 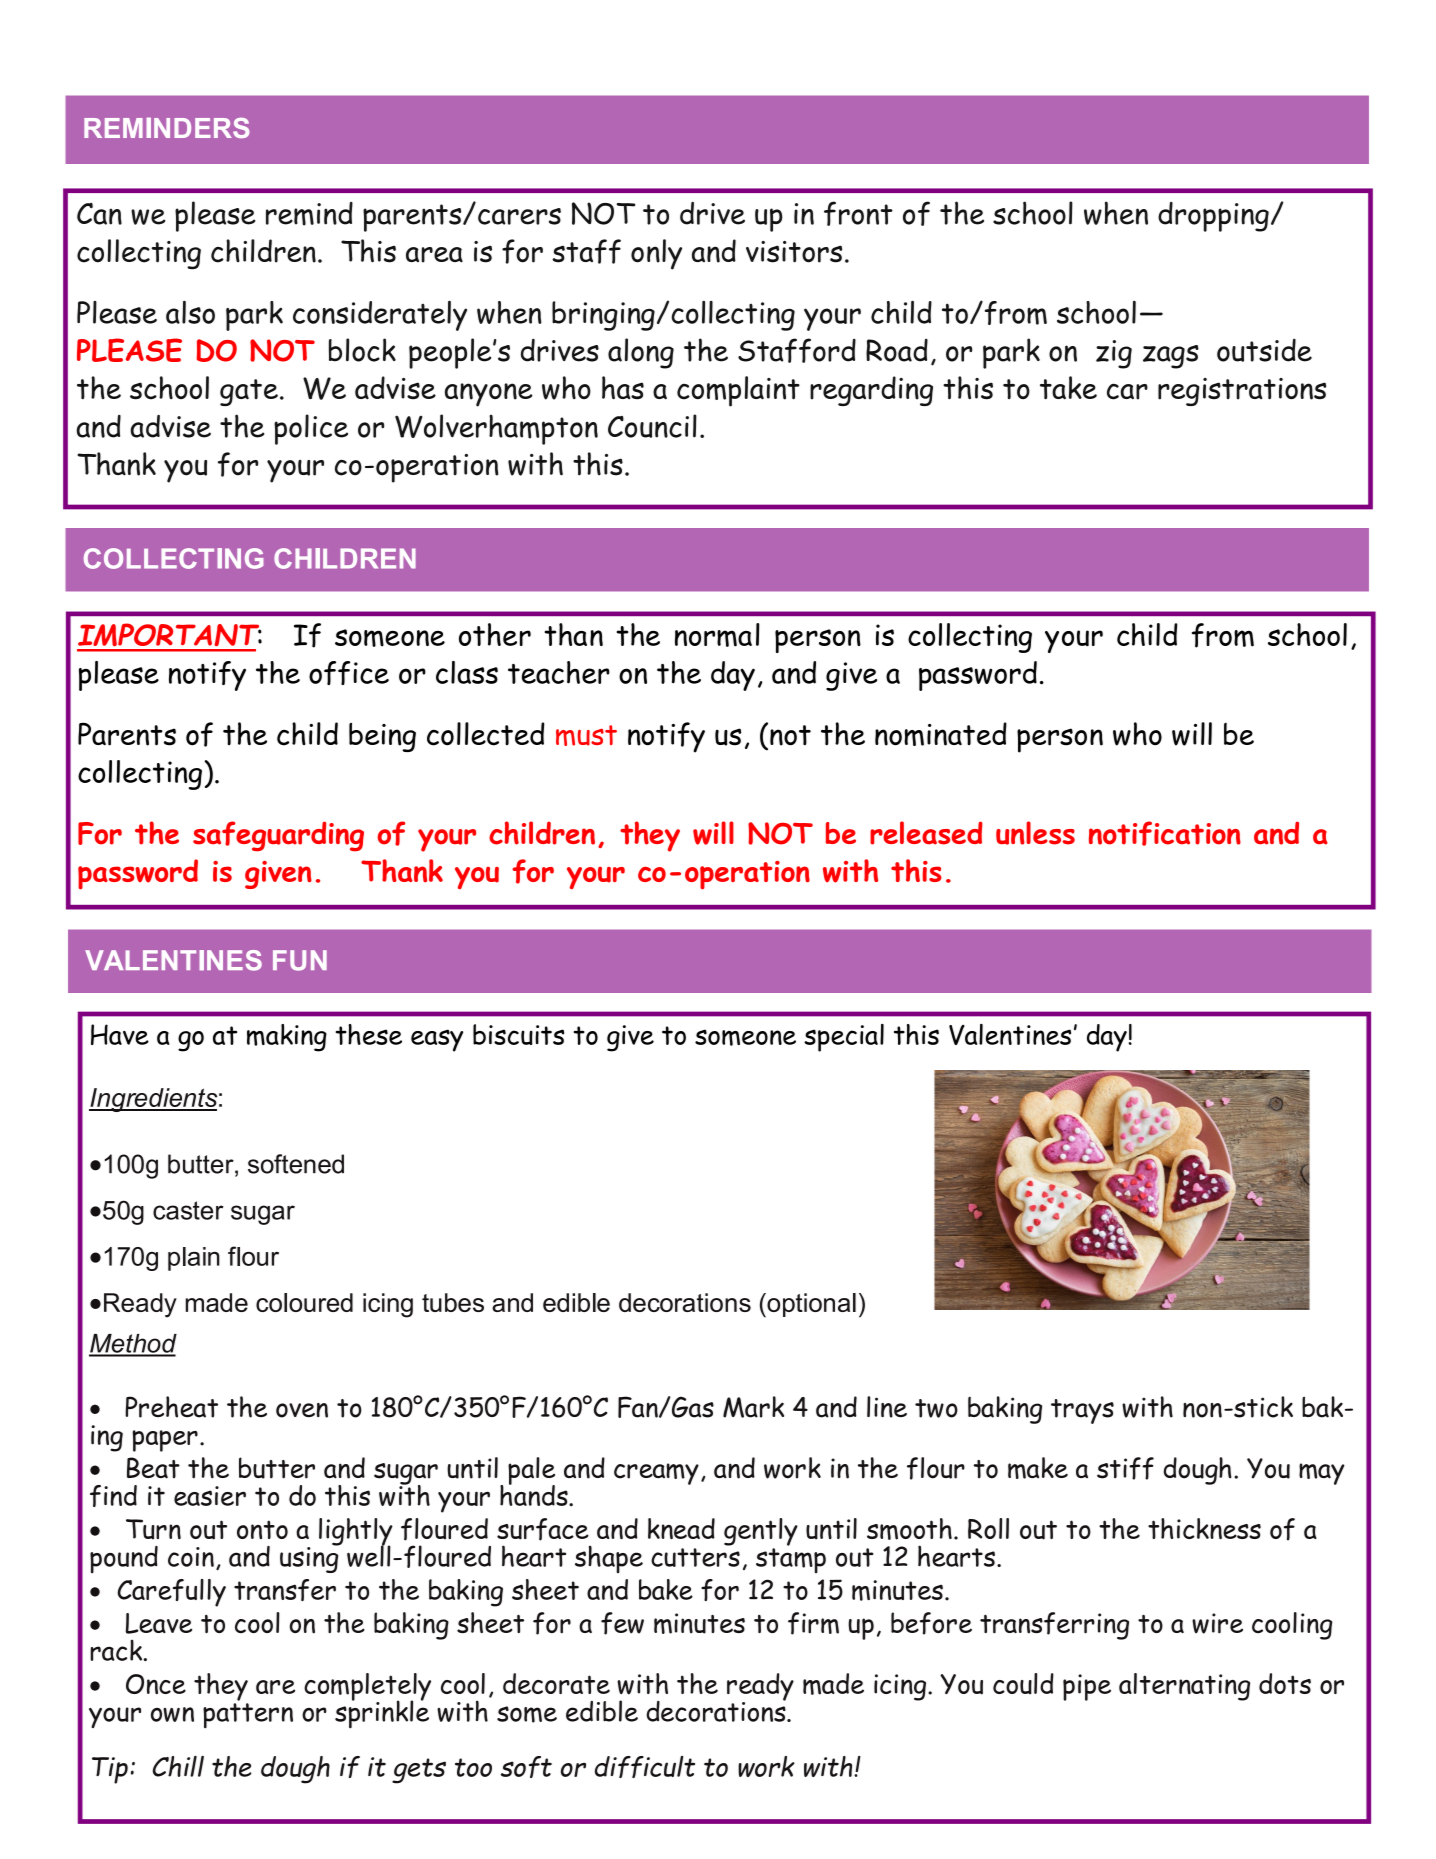 I want to click on normal, so click(x=717, y=635).
